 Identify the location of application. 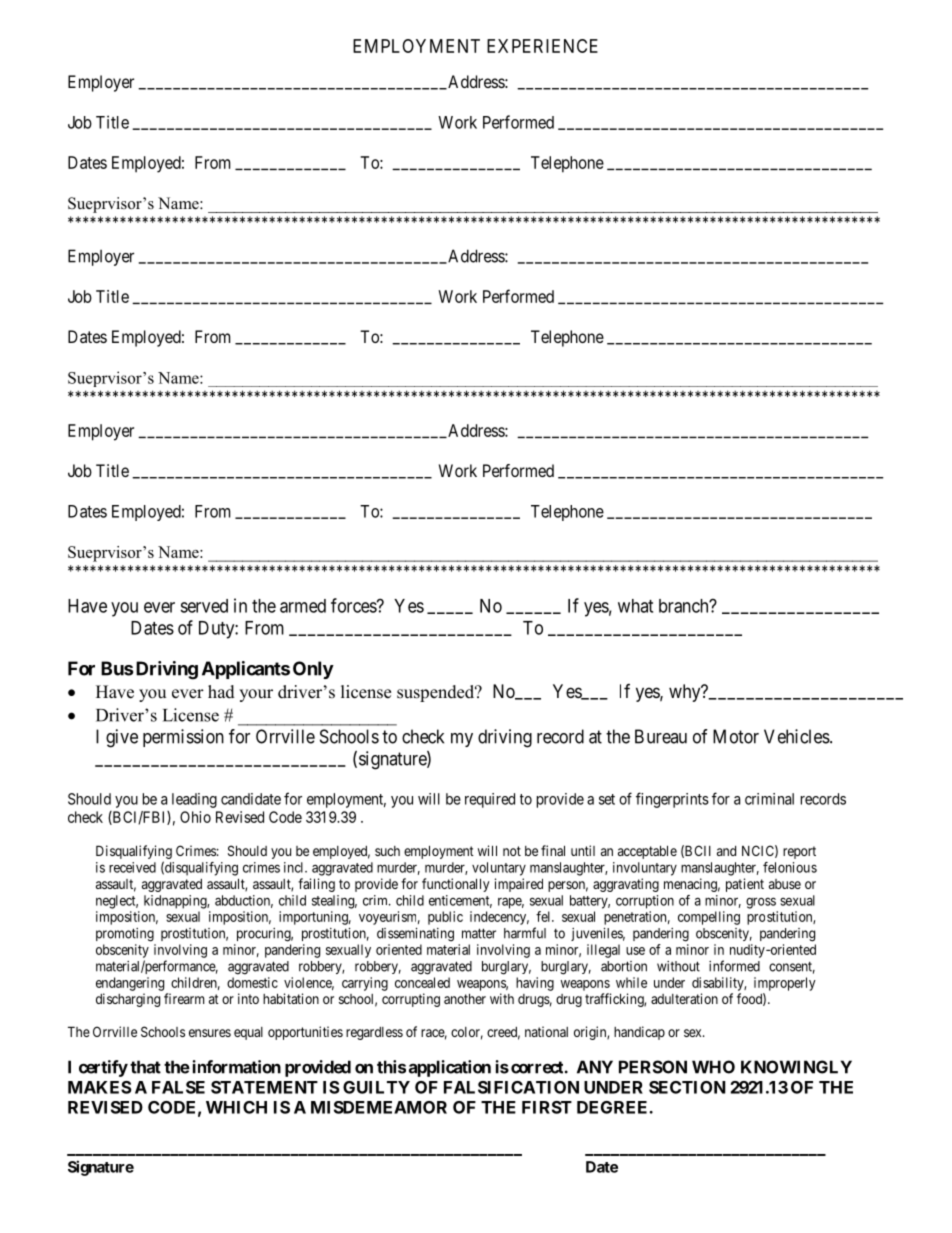
(450, 1068).
